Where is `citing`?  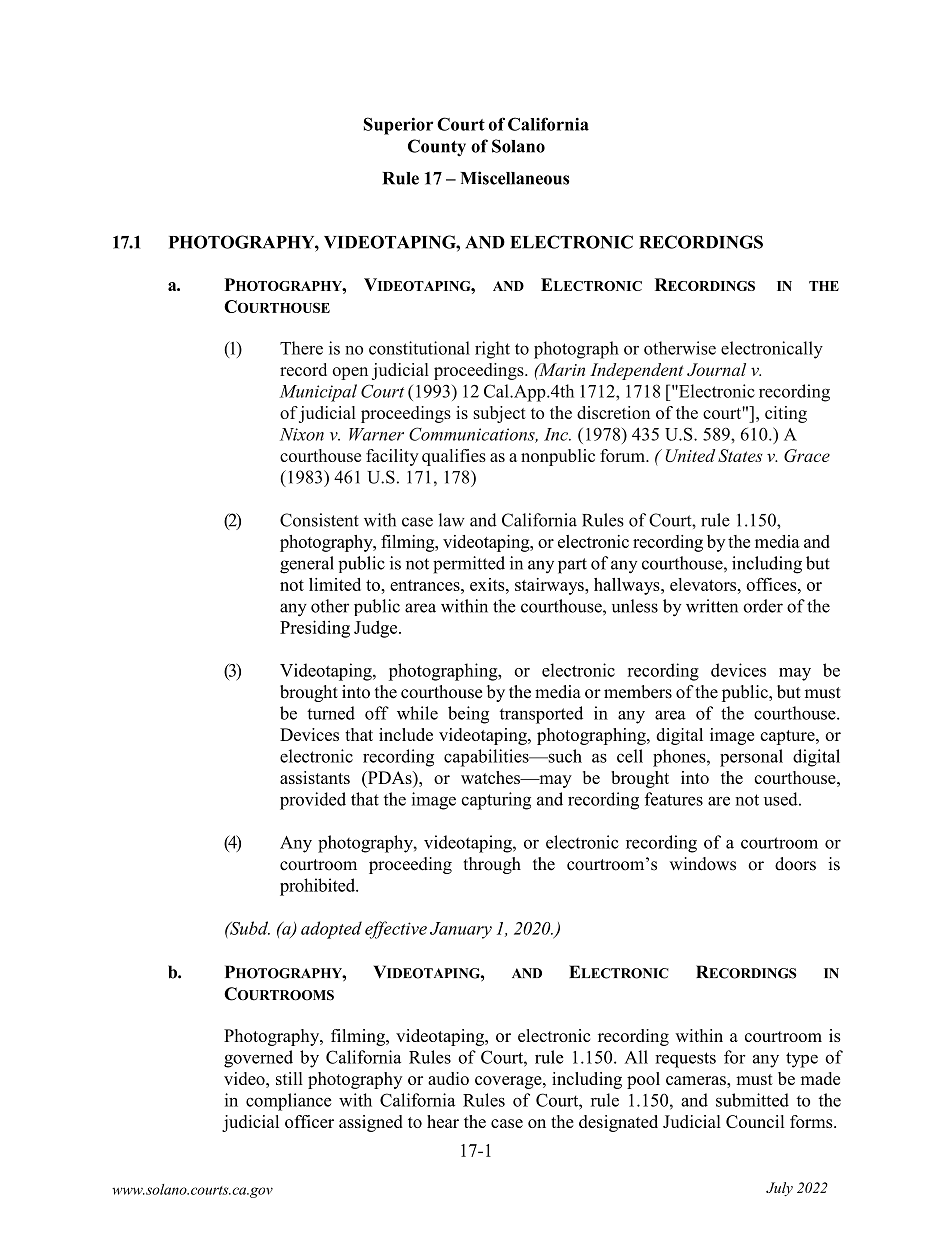
citing is located at coordinates (786, 414).
